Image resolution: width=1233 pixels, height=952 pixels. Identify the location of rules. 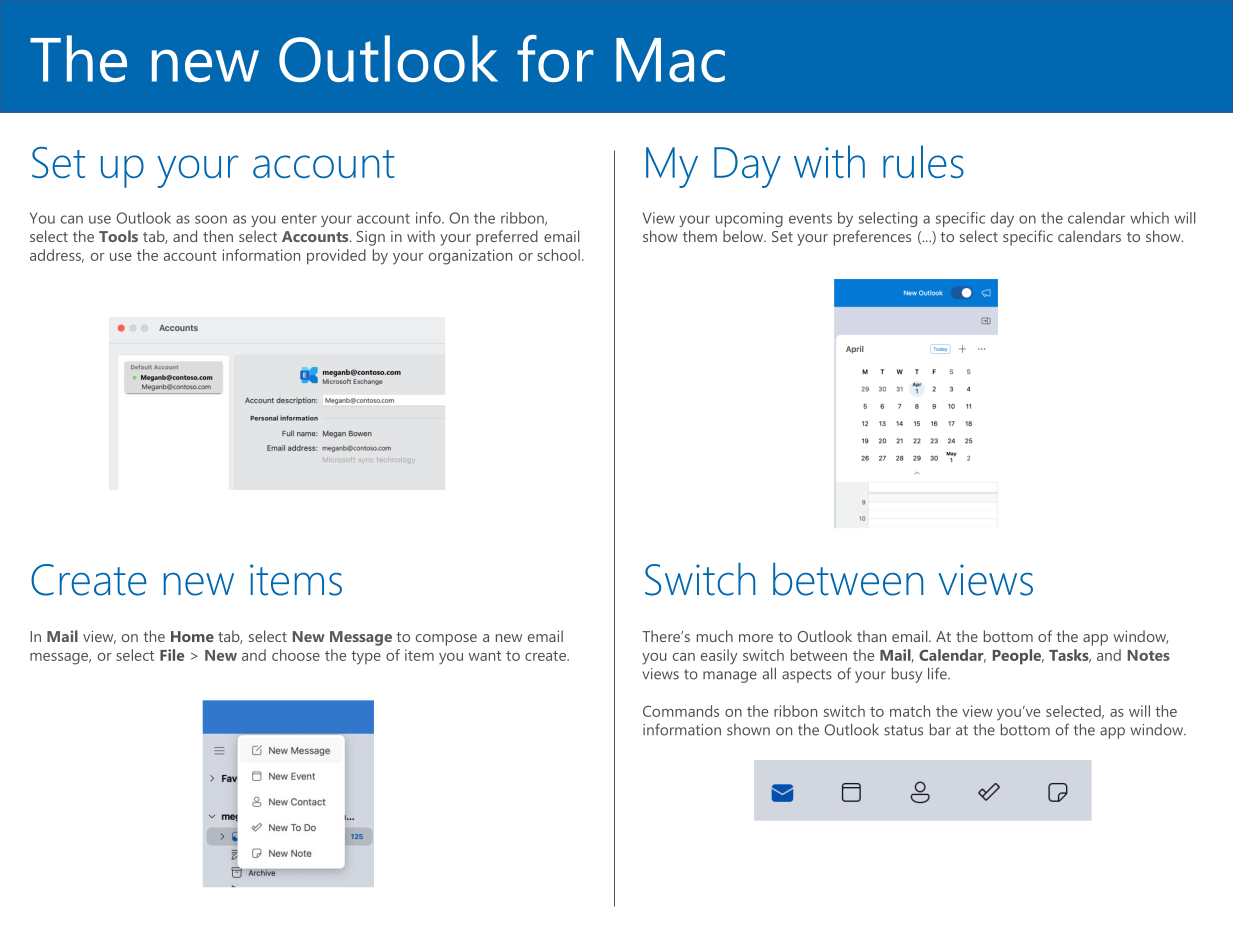
(923, 161).
